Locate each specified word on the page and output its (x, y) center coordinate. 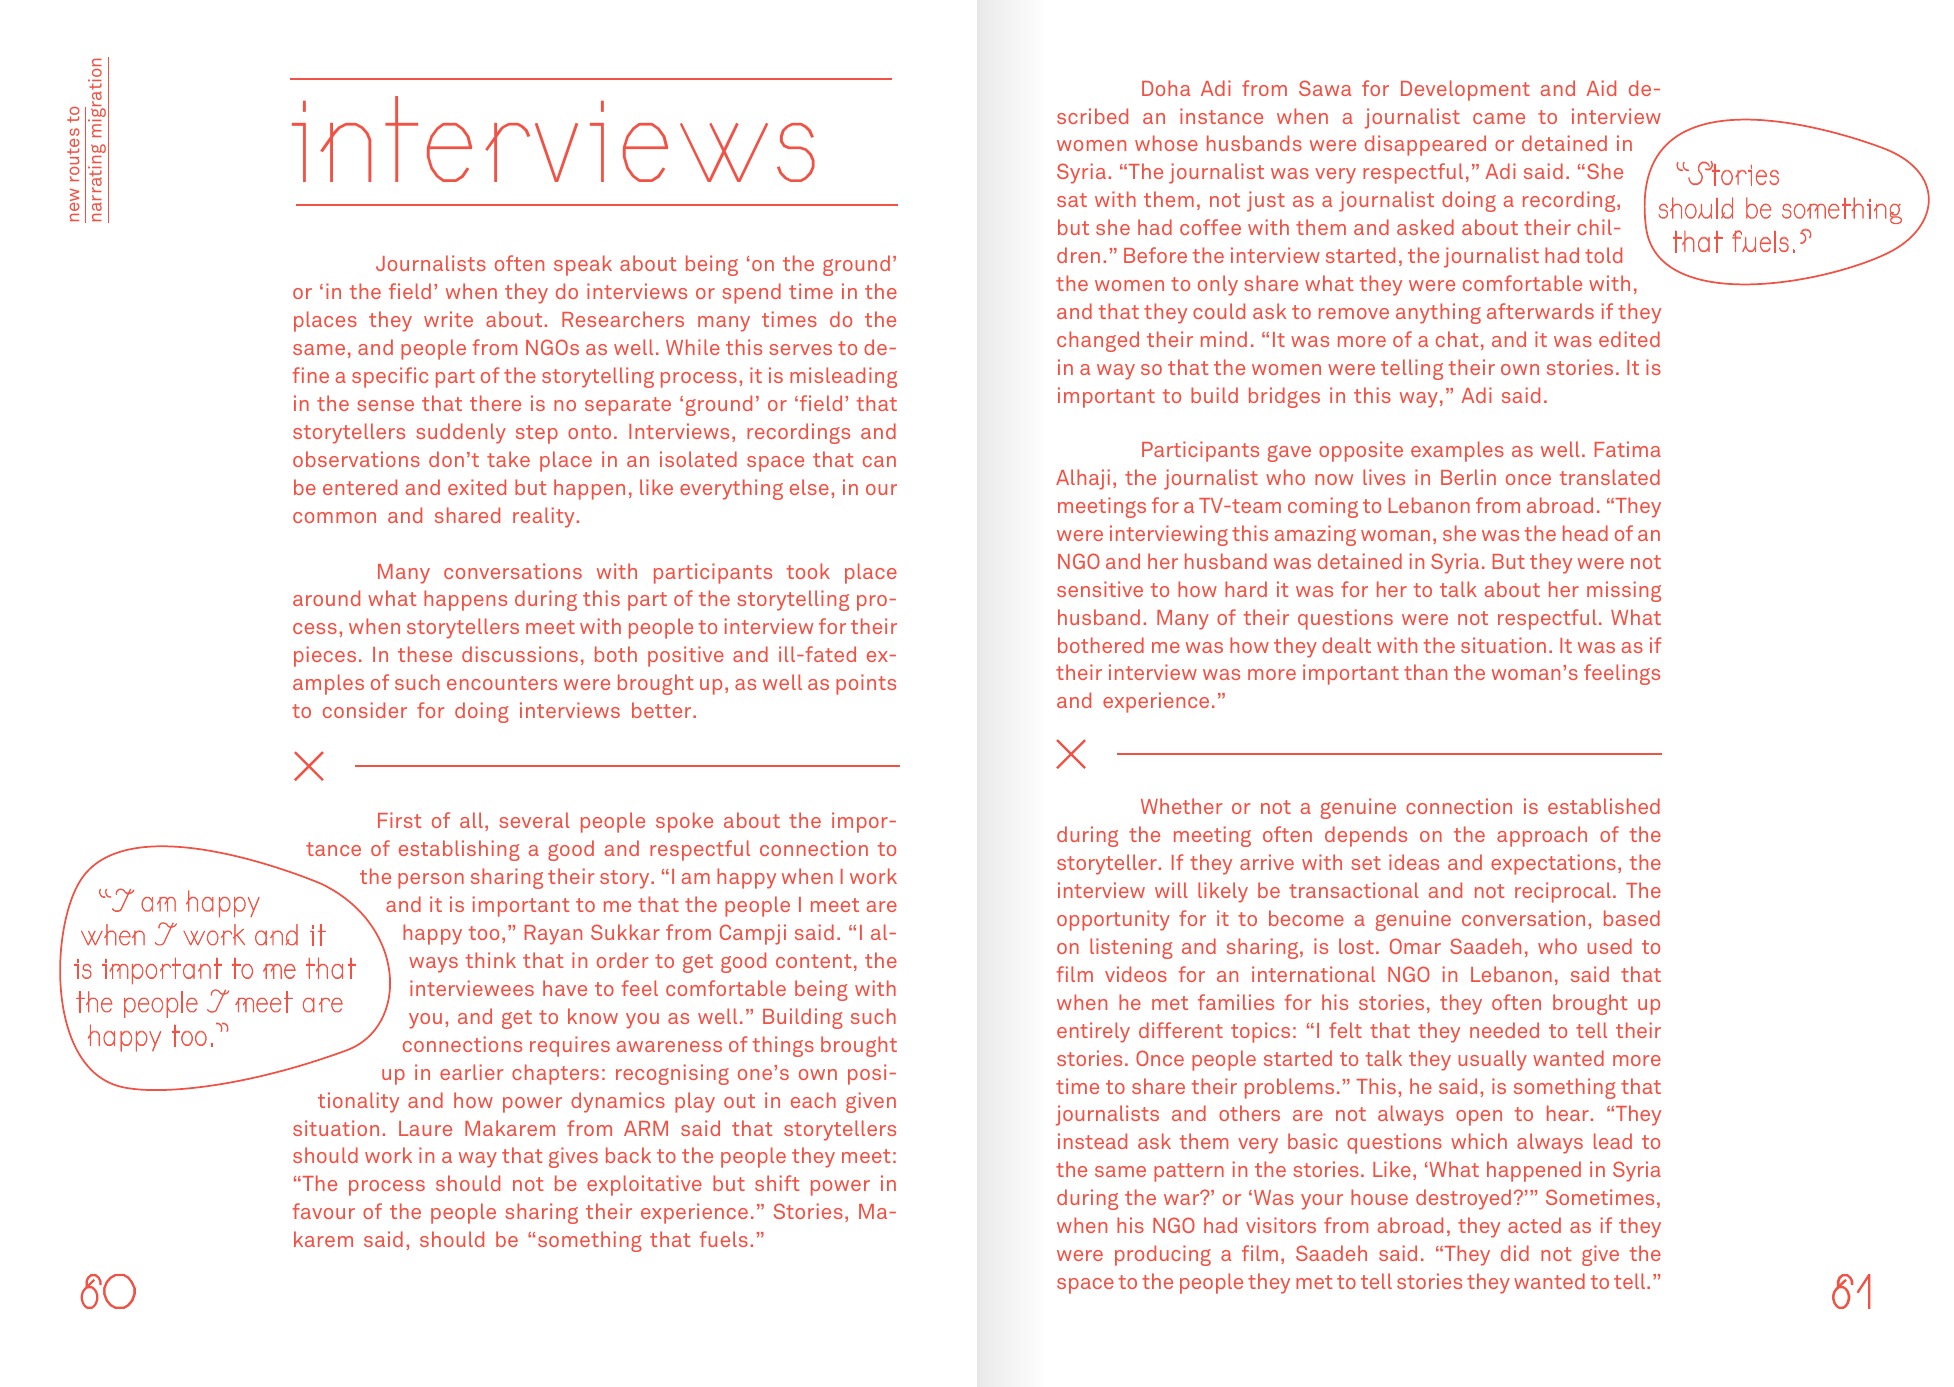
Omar (1415, 946)
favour (324, 1211)
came (1499, 118)
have (565, 988)
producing (1163, 1255)
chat (1457, 339)
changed (1098, 341)
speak (583, 265)
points (866, 684)
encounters (502, 683)
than (1425, 672)
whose (1166, 143)
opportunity (1113, 920)
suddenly (461, 433)
